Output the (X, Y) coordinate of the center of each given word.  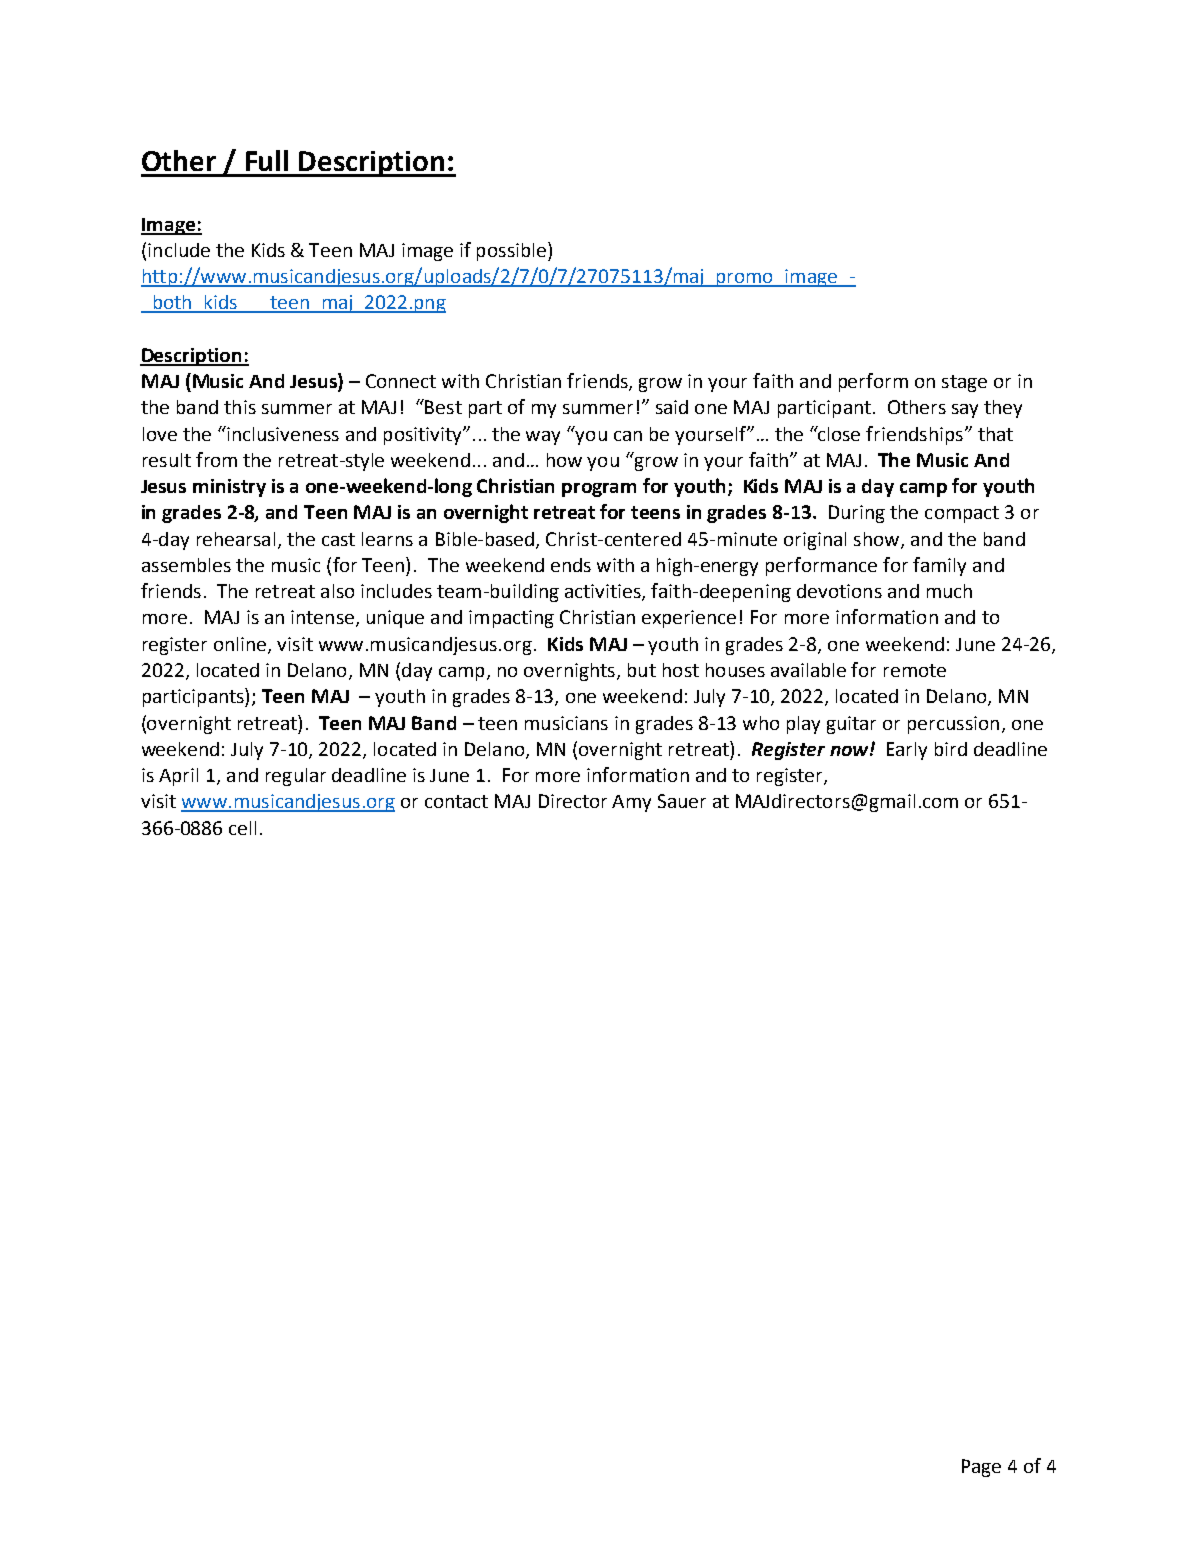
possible (511, 252)
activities (604, 592)
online (241, 645)
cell (242, 828)
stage (964, 383)
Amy (631, 803)
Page (981, 1468)
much (949, 591)
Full (267, 160)
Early (907, 751)
